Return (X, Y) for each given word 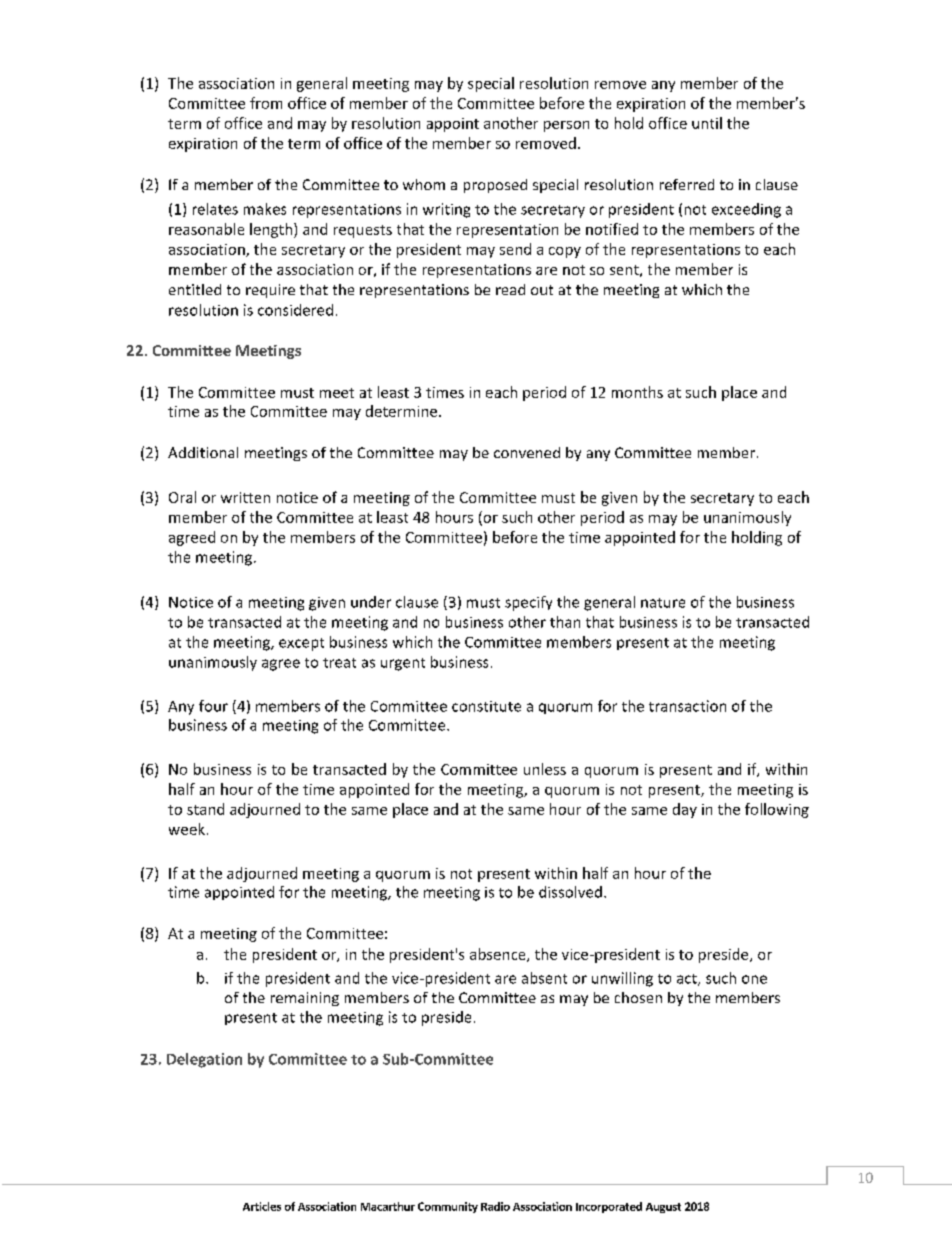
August (663, 1208)
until (707, 123)
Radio (495, 1206)
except (301, 644)
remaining (305, 999)
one (754, 979)
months (637, 392)
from (266, 103)
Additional (203, 452)
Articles (262, 1206)
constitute (486, 706)
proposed (495, 186)
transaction (687, 706)
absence (499, 955)
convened (527, 452)
